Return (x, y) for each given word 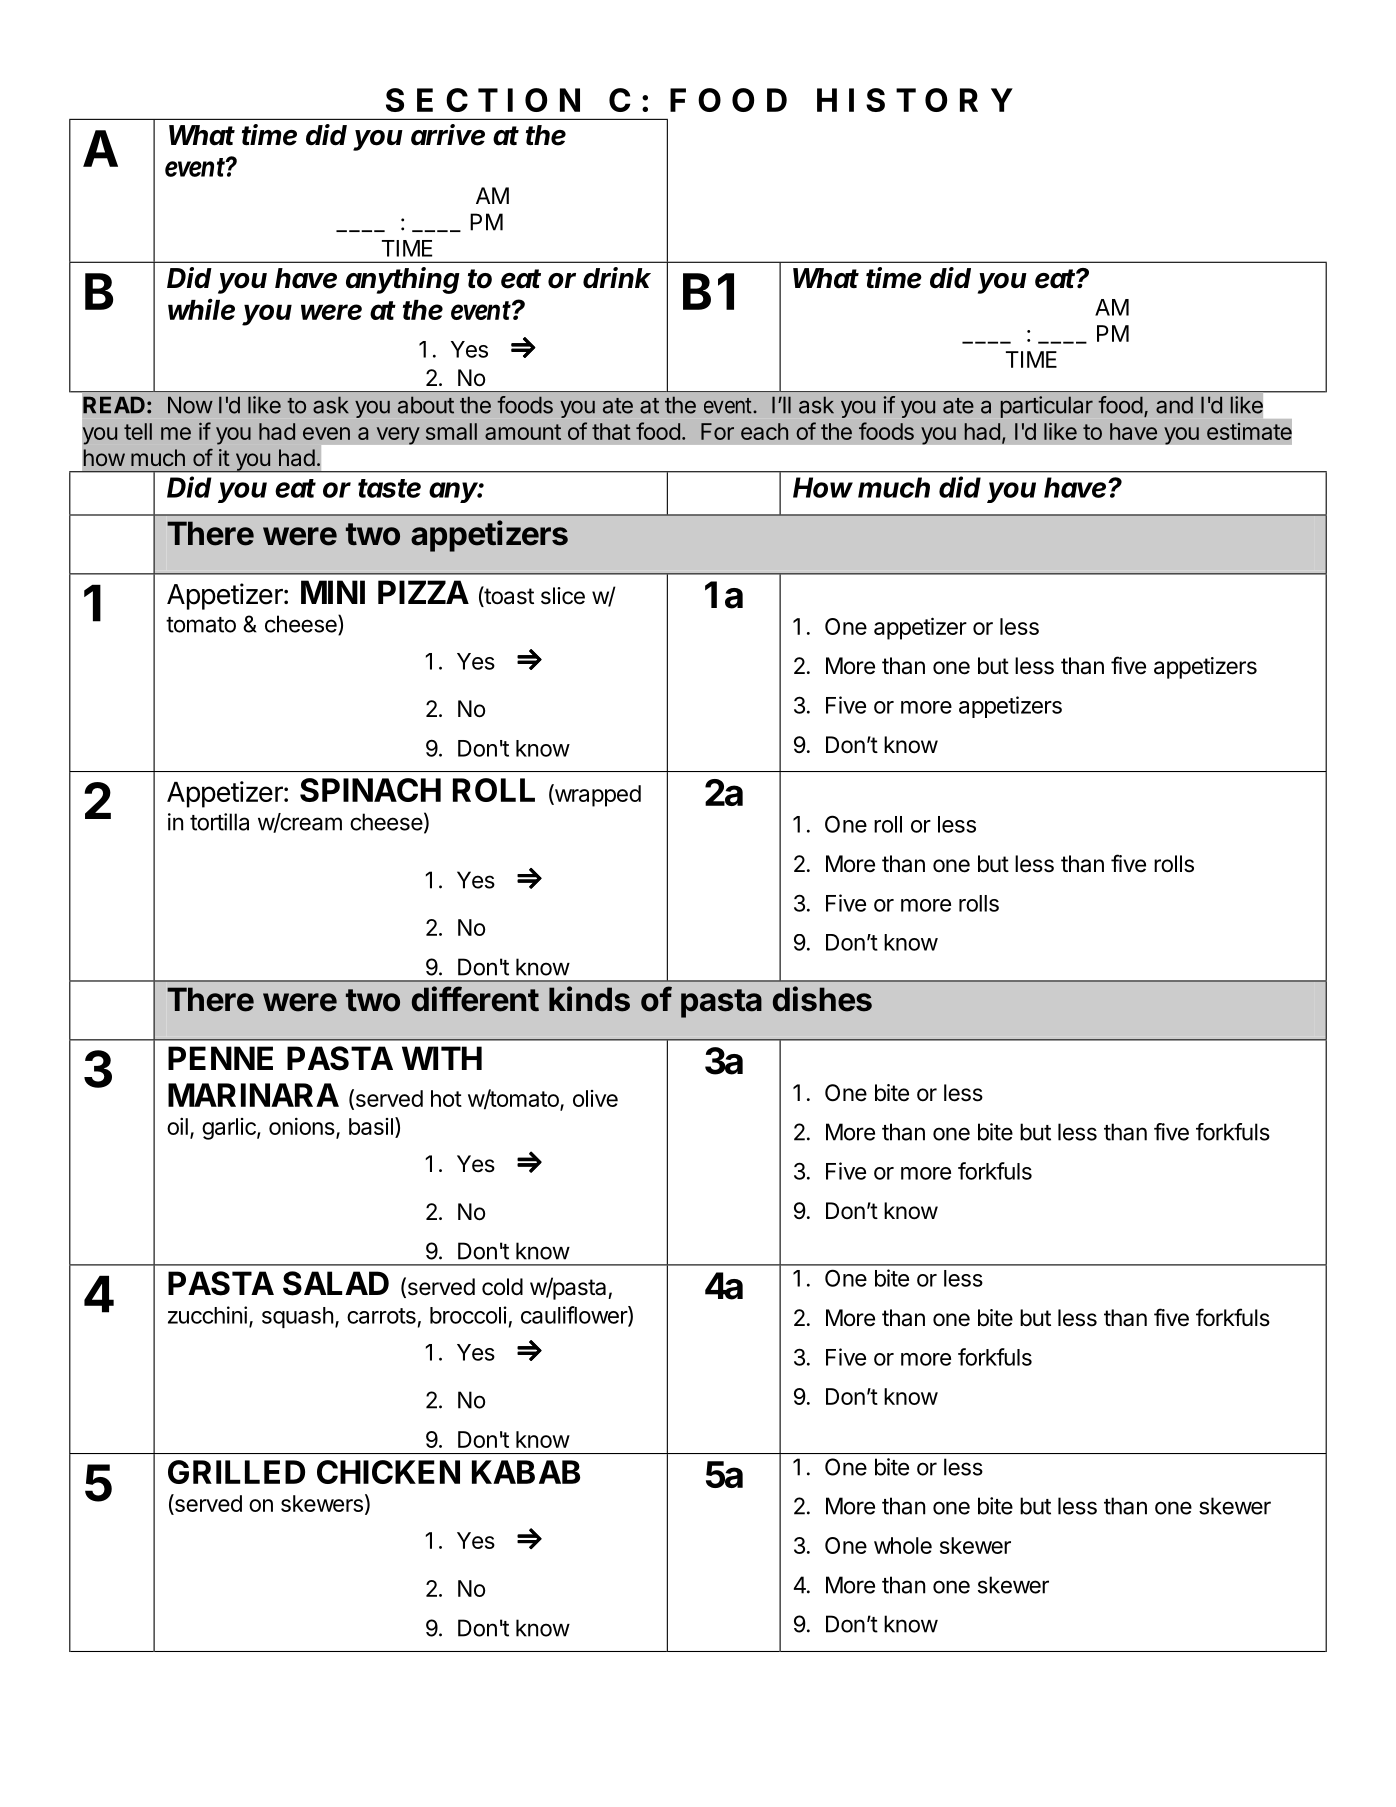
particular (1047, 407)
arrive (448, 135)
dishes (822, 999)
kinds (589, 999)
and (1174, 405)
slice (563, 596)
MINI (333, 592)
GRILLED (236, 1472)
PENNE (220, 1058)
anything (403, 280)
